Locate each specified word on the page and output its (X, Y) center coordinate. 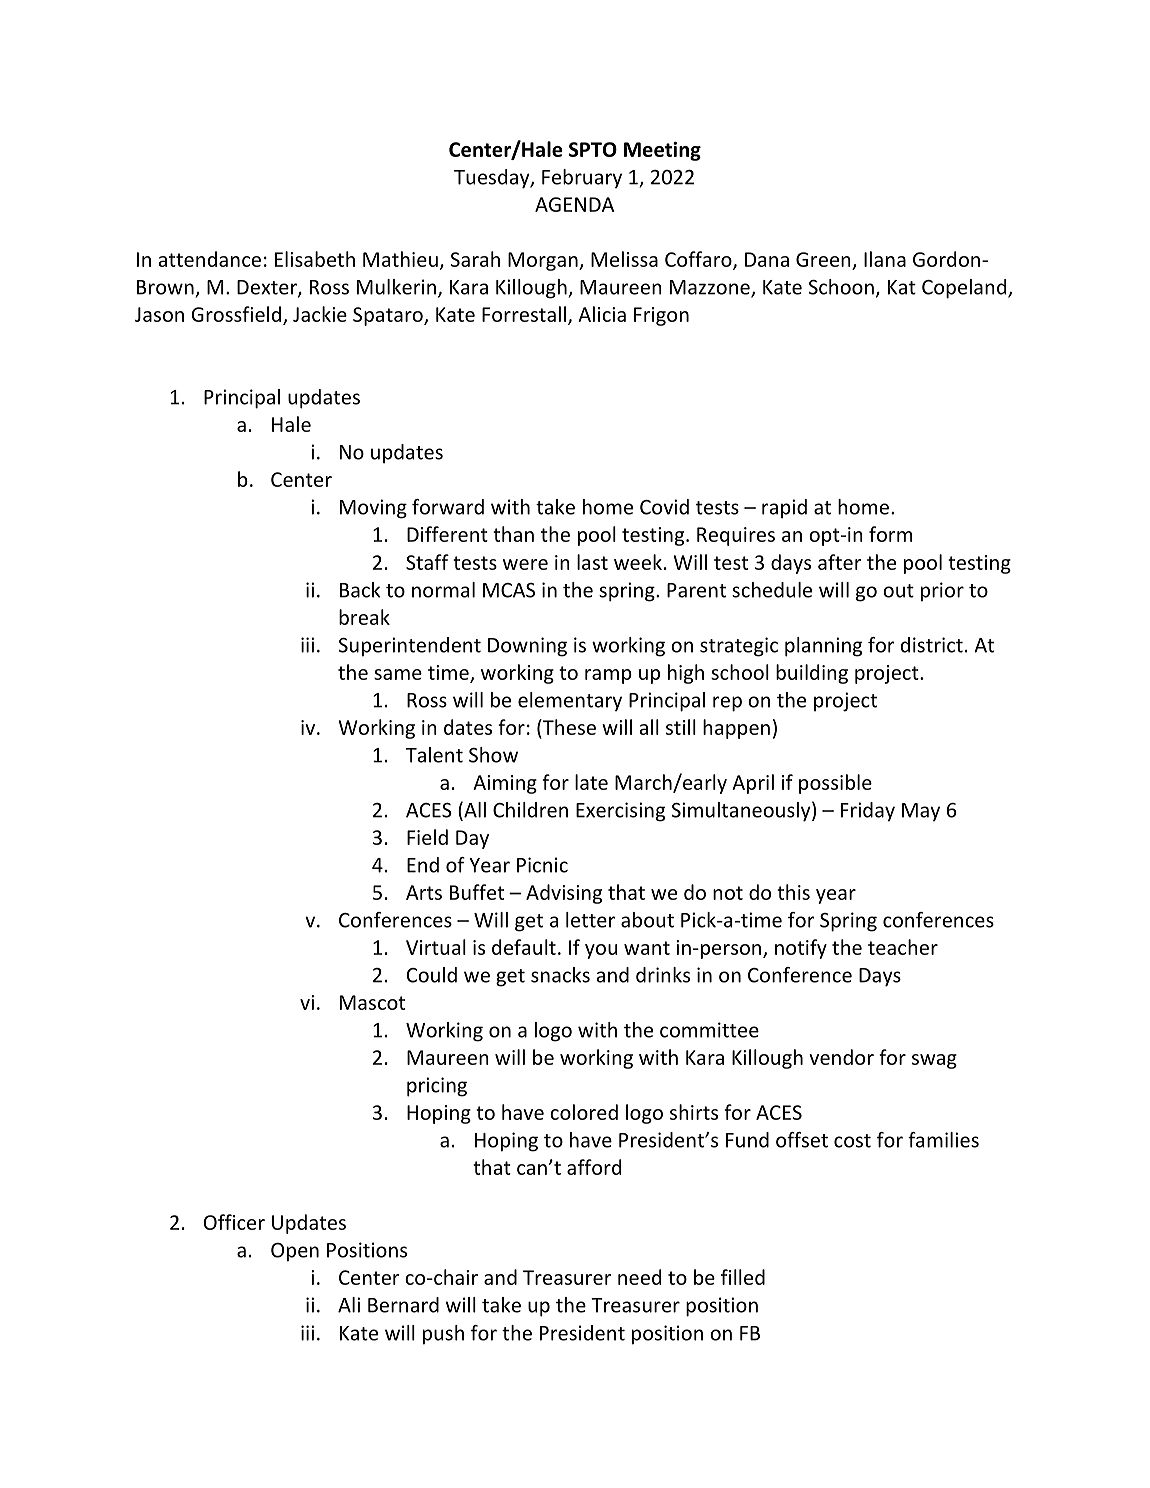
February (582, 178)
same (398, 674)
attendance (210, 259)
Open (295, 1252)
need (639, 1277)
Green (823, 259)
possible (835, 784)
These (568, 727)
